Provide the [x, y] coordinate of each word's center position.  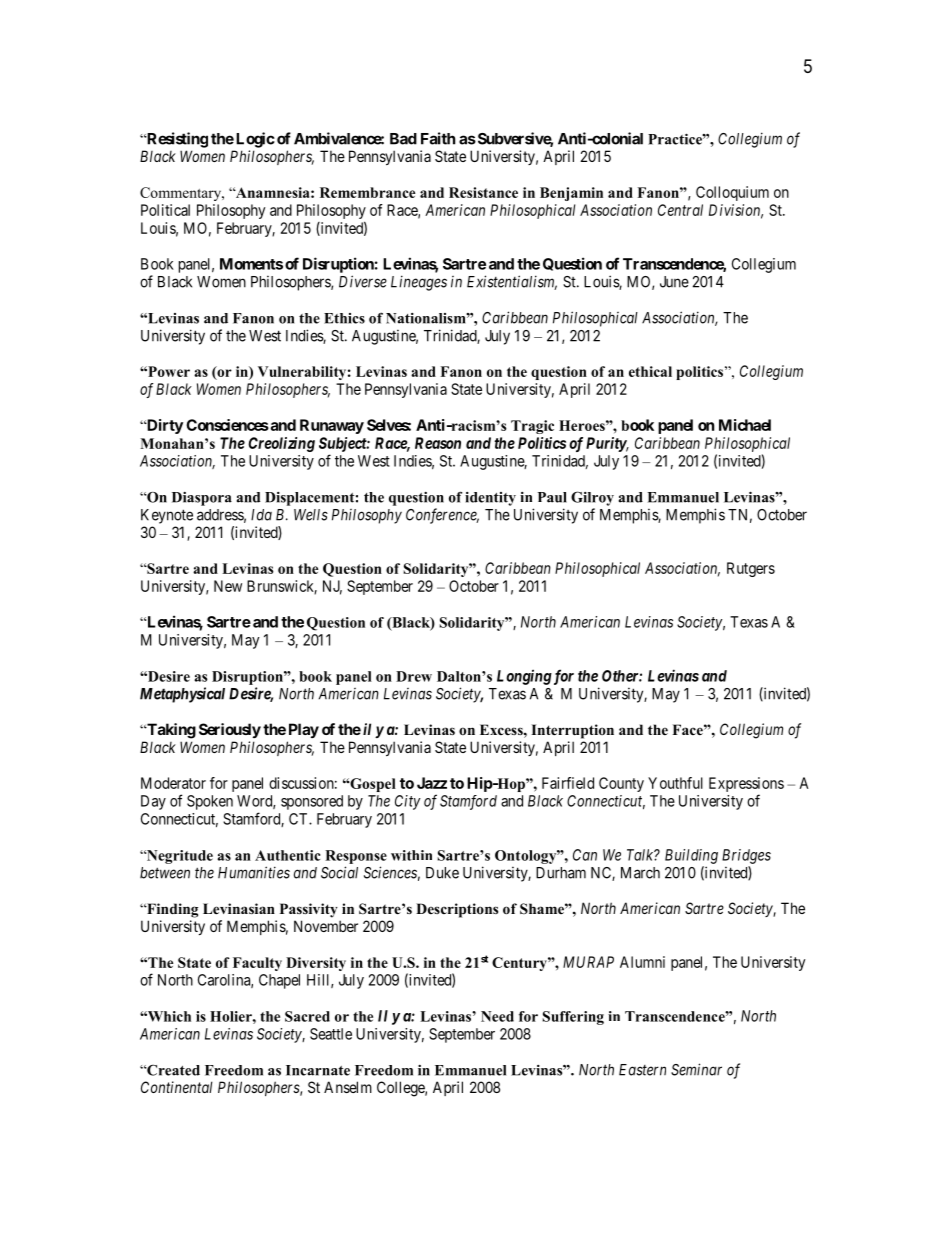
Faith [438, 138]
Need [497, 1016]
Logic [255, 140]
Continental [177, 1087]
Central [680, 210]
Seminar [696, 1069]
